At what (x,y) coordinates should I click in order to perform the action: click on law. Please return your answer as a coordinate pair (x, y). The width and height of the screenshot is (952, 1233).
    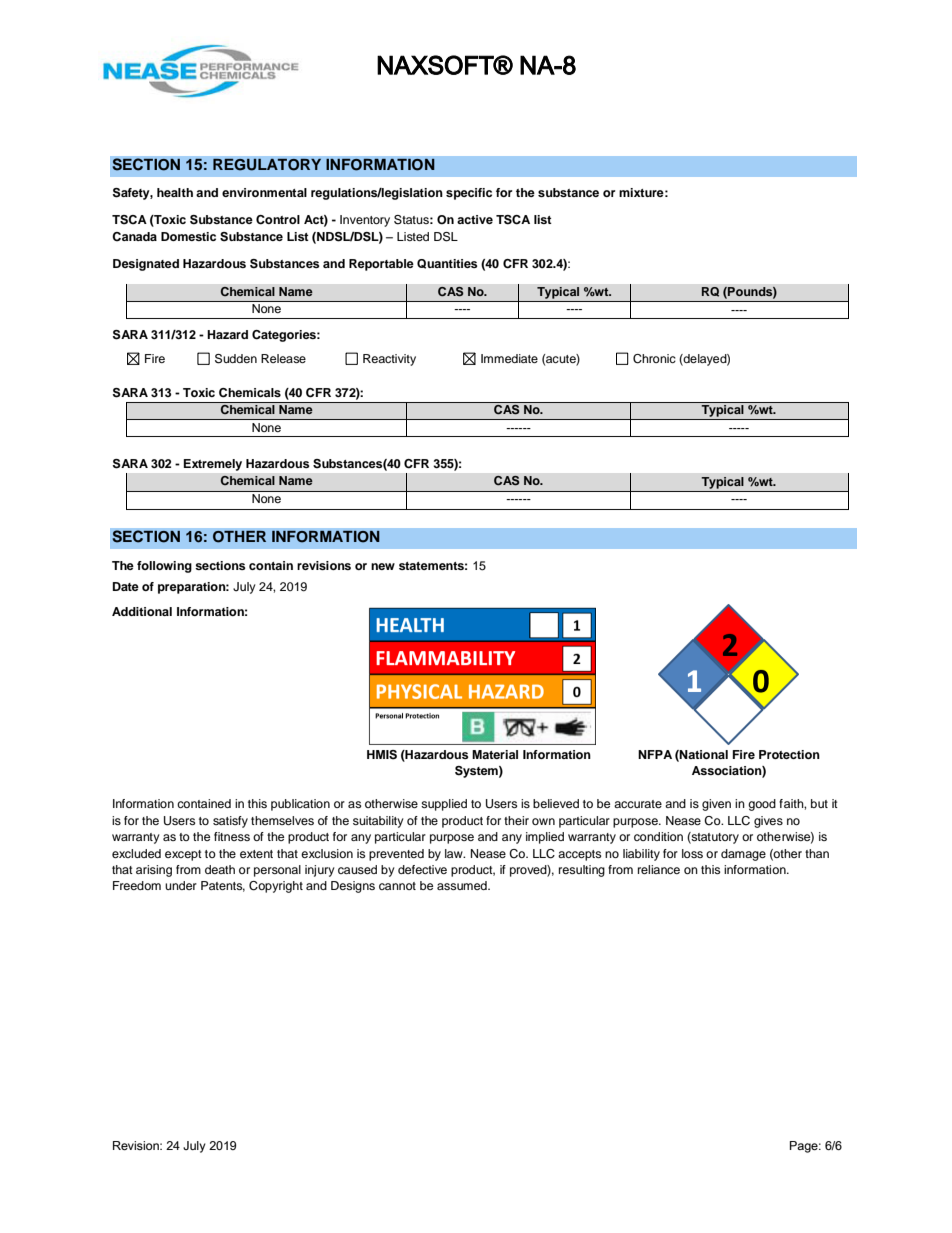
    Looking at the image, I should click on (455, 853).
